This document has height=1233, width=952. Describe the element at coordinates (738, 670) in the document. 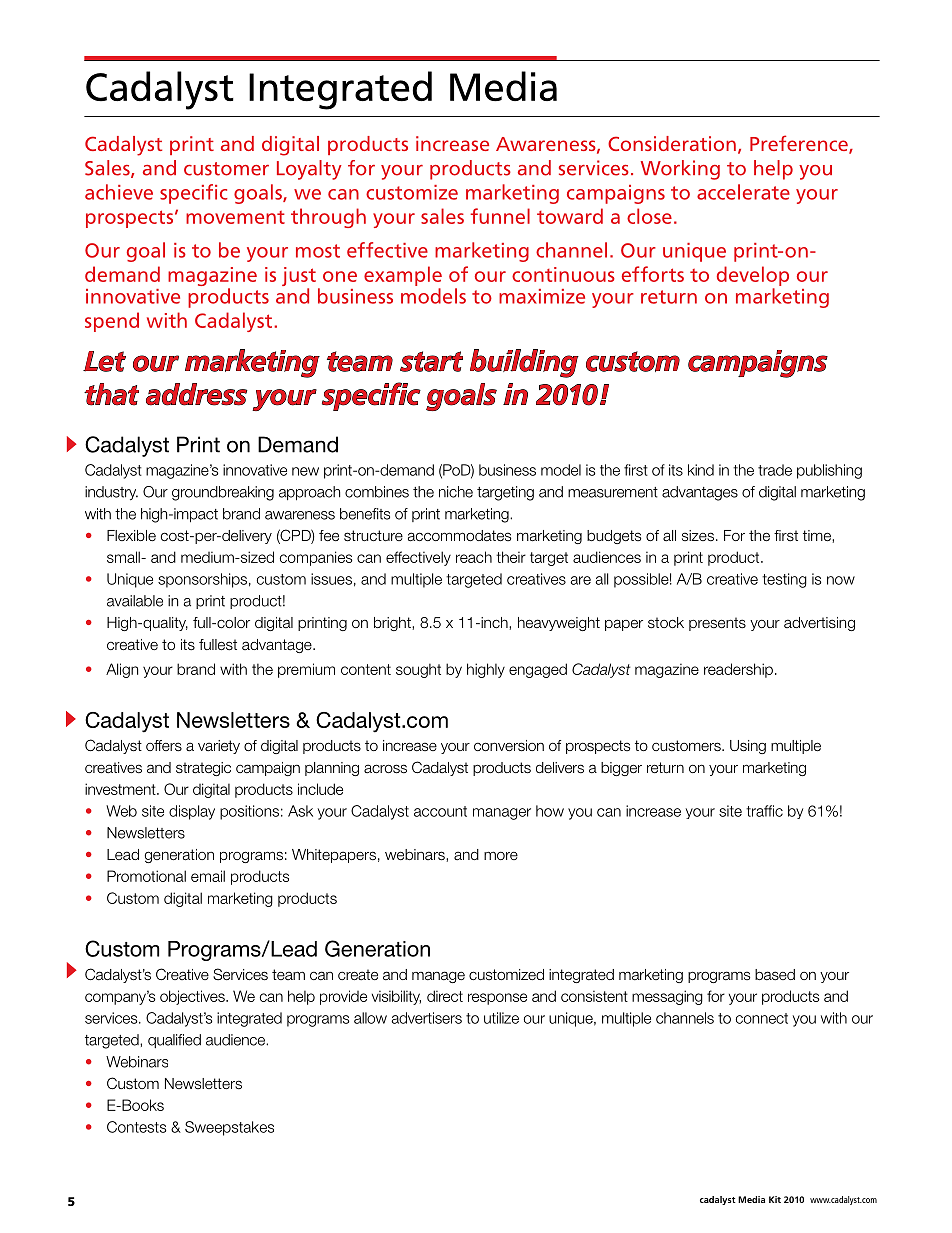

I see `readership` at that location.
